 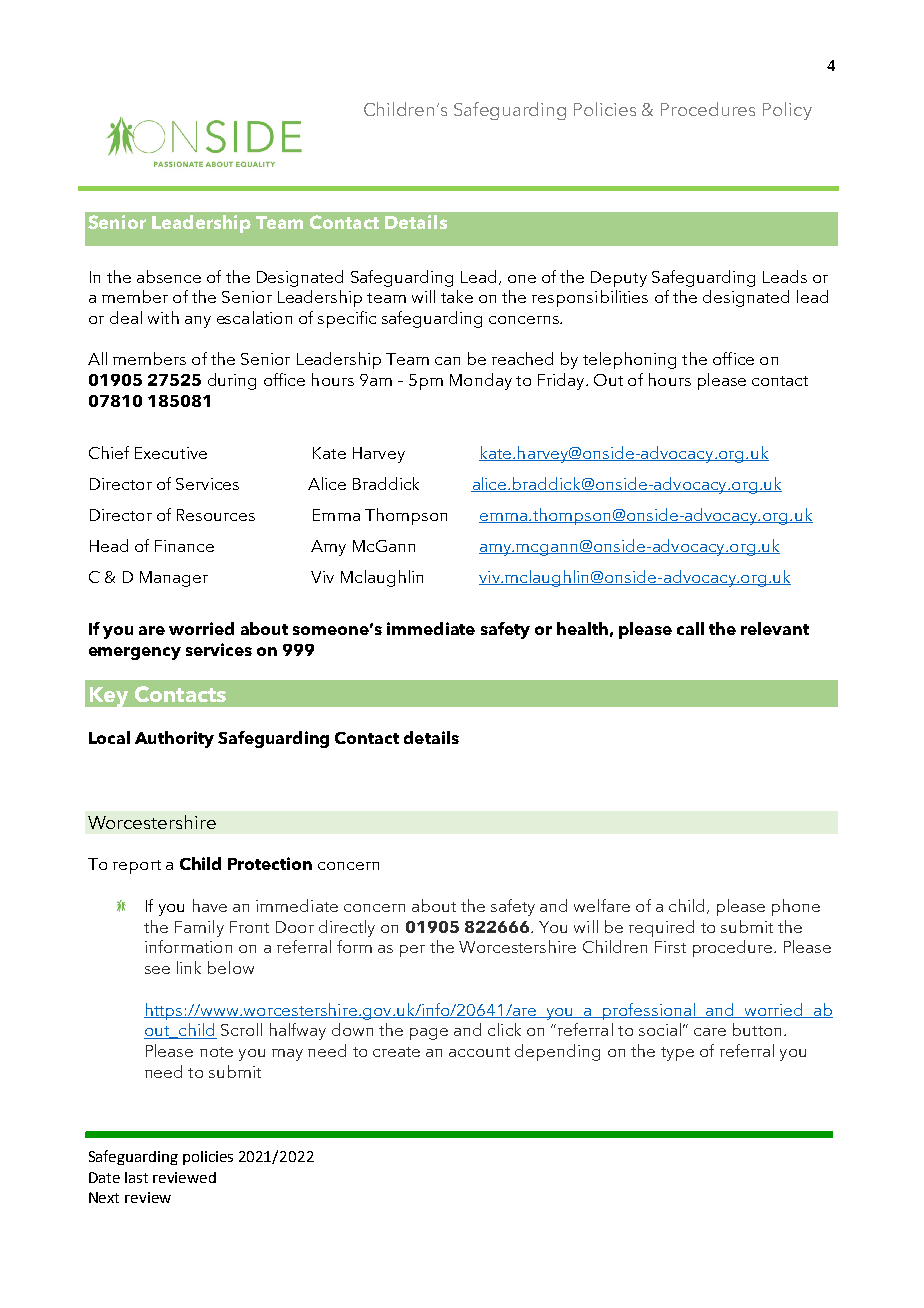 What do you see at coordinates (171, 453) in the screenshot?
I see `Executive` at bounding box center [171, 453].
